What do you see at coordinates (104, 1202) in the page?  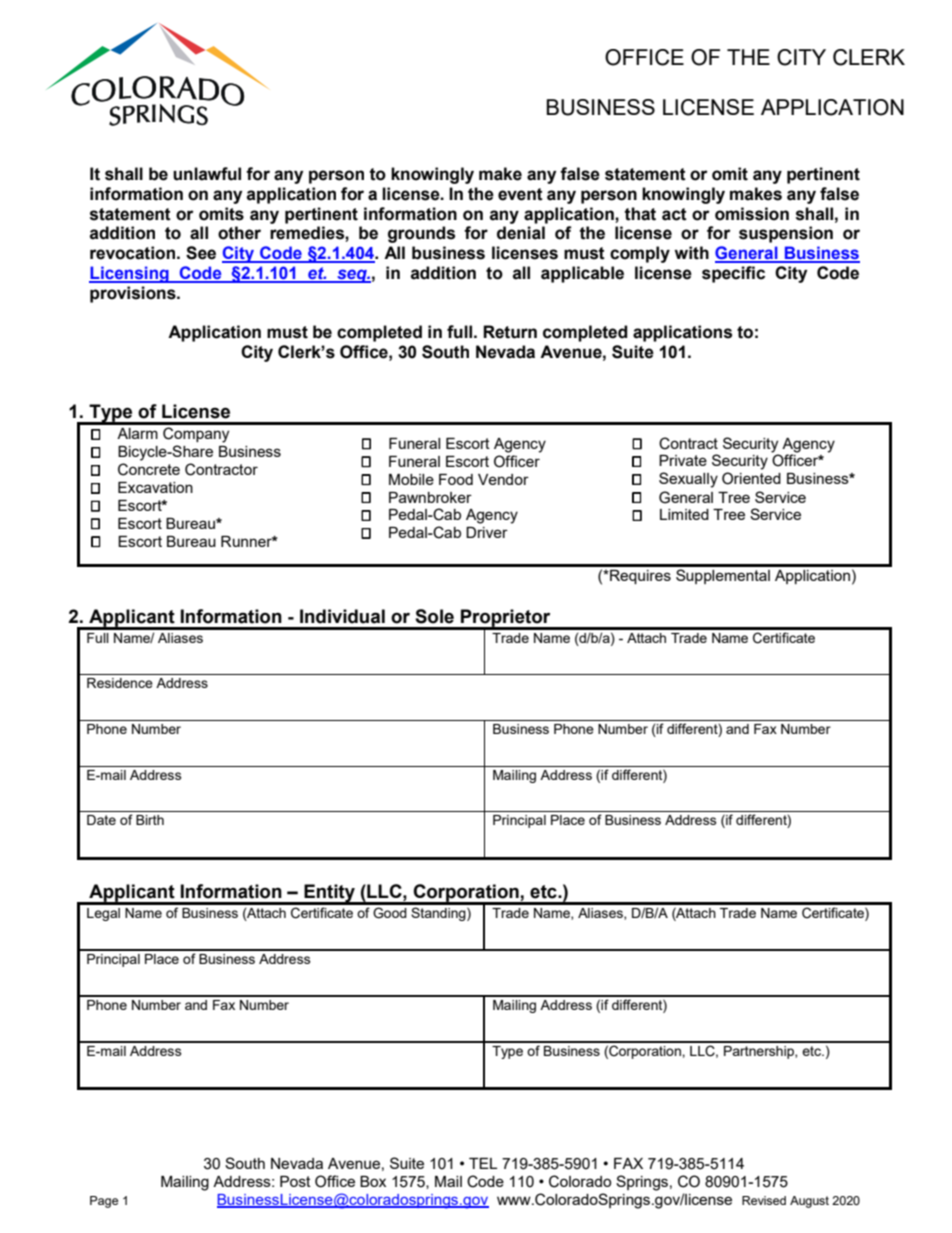 I see `Page` at bounding box center [104, 1202].
